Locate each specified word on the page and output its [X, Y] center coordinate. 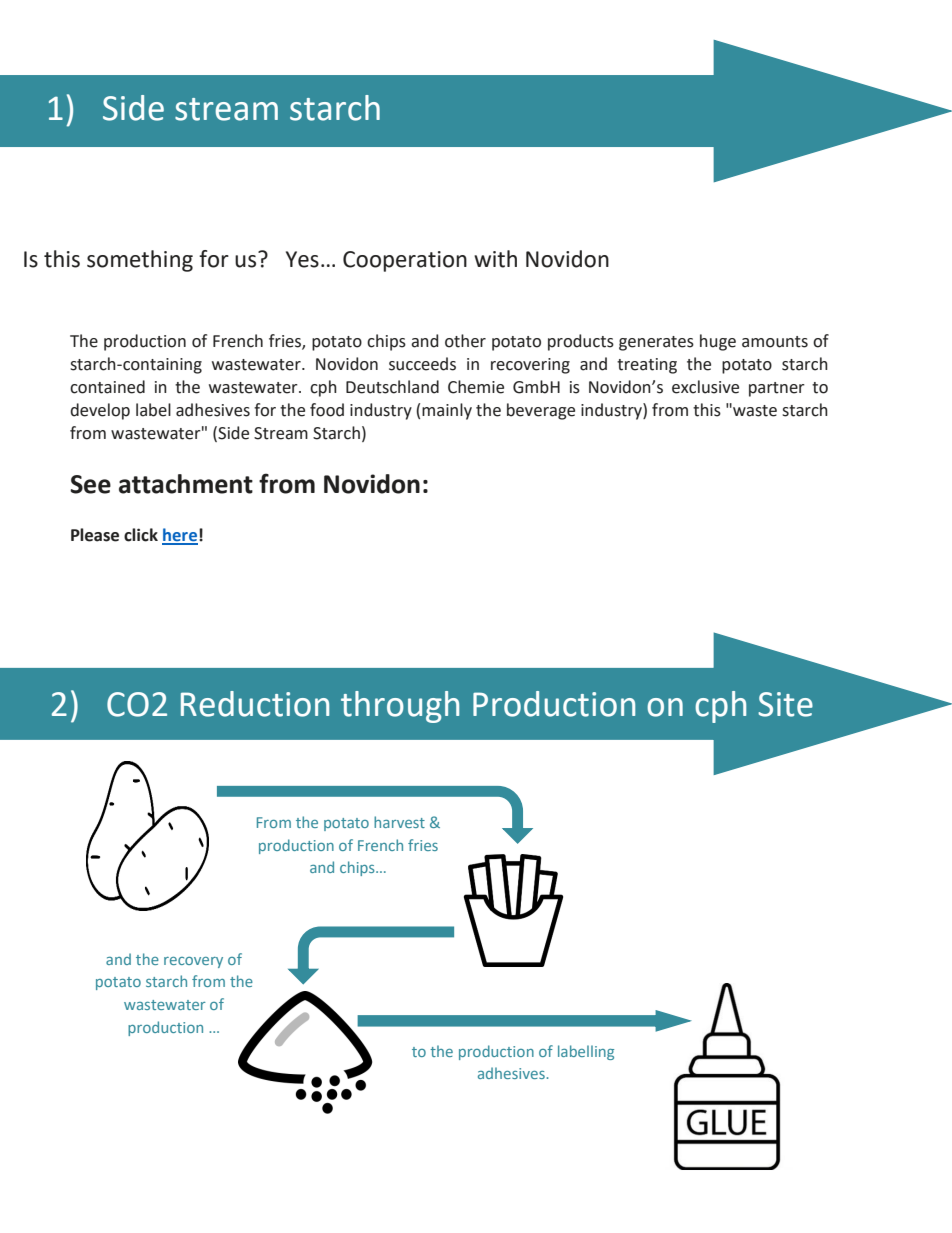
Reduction [255, 704]
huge [718, 342]
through [400, 707]
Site [785, 704]
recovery [193, 962]
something [140, 261]
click [141, 535]
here [180, 536]
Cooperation [405, 261]
